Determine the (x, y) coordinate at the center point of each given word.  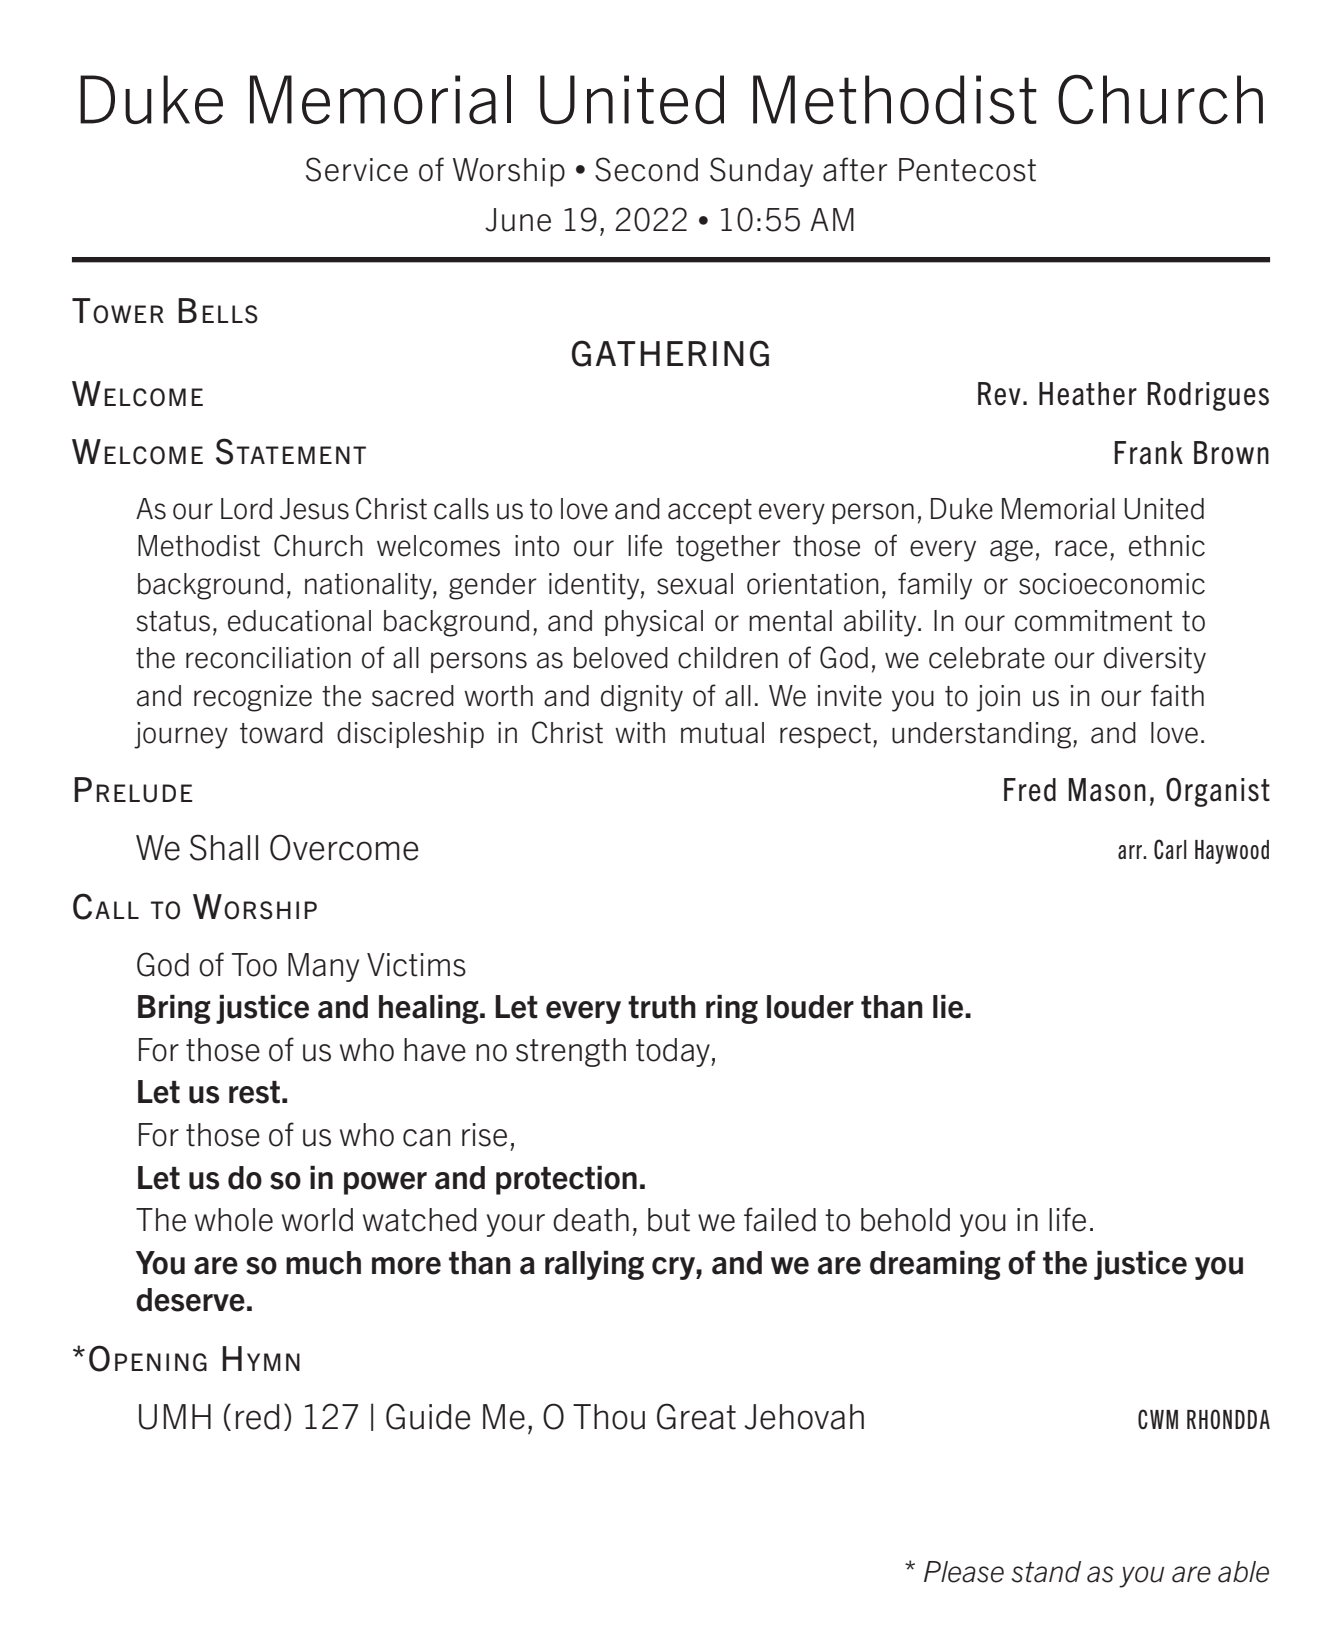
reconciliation (268, 658)
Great (696, 1416)
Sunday (761, 172)
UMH (175, 1417)
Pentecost (967, 170)
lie (949, 1007)
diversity (1155, 660)
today (674, 1052)
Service (357, 169)
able (1243, 1572)
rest (254, 1092)
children (728, 658)
